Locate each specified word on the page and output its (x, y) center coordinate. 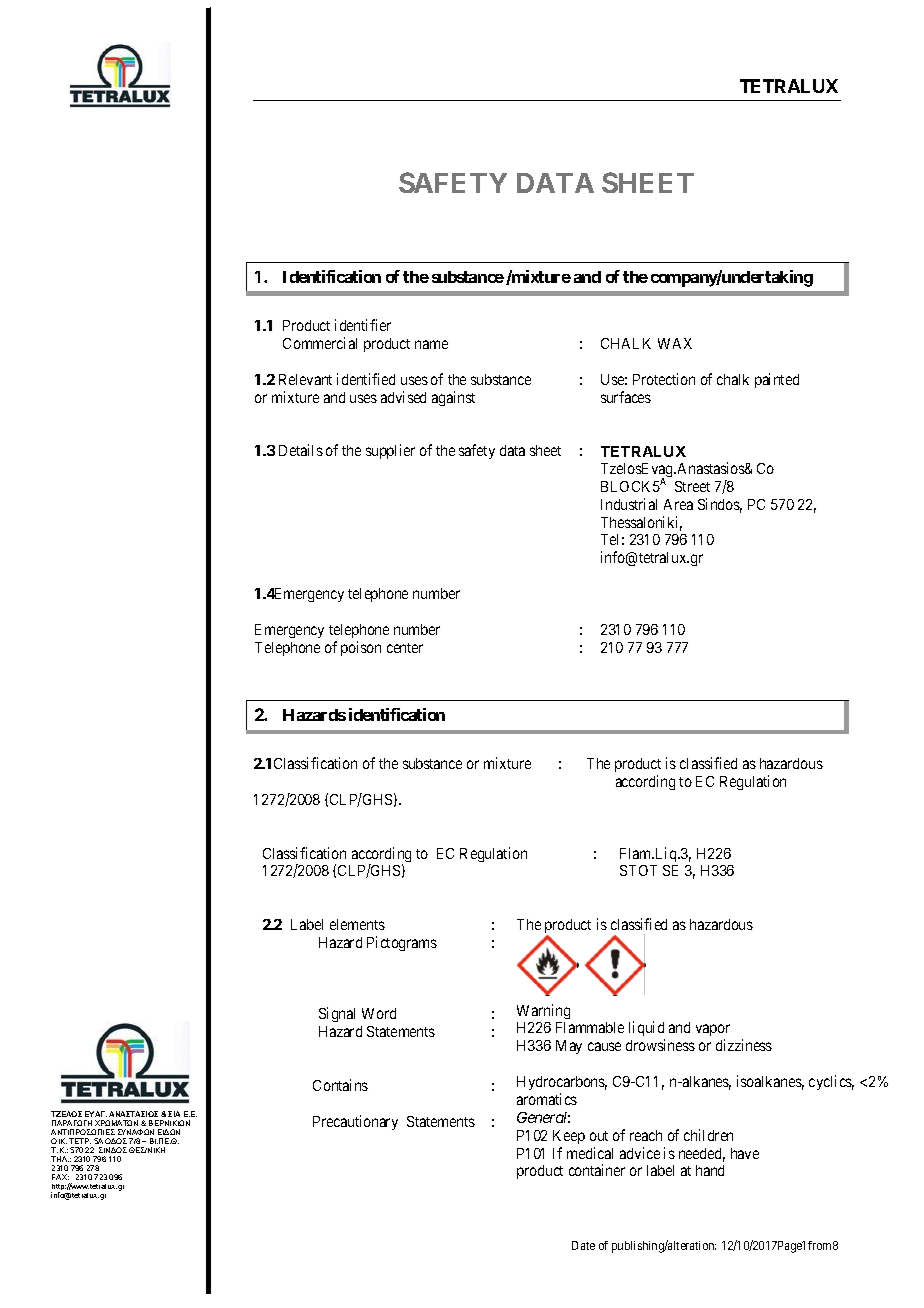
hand (710, 1170)
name (431, 344)
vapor (713, 1032)
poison (361, 648)
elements (357, 924)
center (405, 648)
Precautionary (355, 1122)
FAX (60, 1177)
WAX (675, 343)
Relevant (305, 379)
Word (379, 1013)
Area (678, 504)
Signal (337, 1014)
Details (301, 450)
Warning (543, 1011)
